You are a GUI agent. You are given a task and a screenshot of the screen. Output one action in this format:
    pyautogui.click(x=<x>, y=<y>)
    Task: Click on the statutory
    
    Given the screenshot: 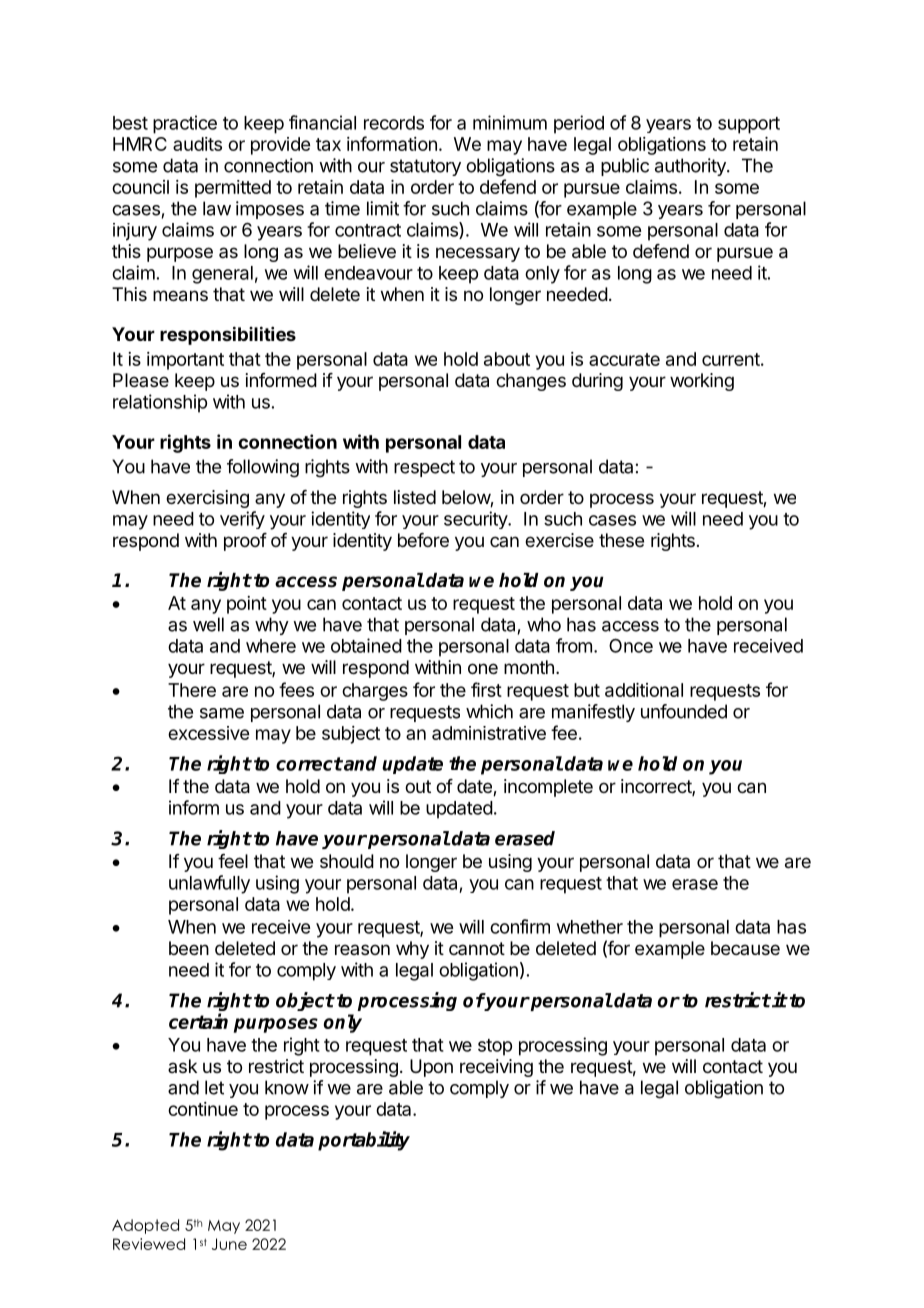 What is the action you would take?
    pyautogui.click(x=425, y=167)
